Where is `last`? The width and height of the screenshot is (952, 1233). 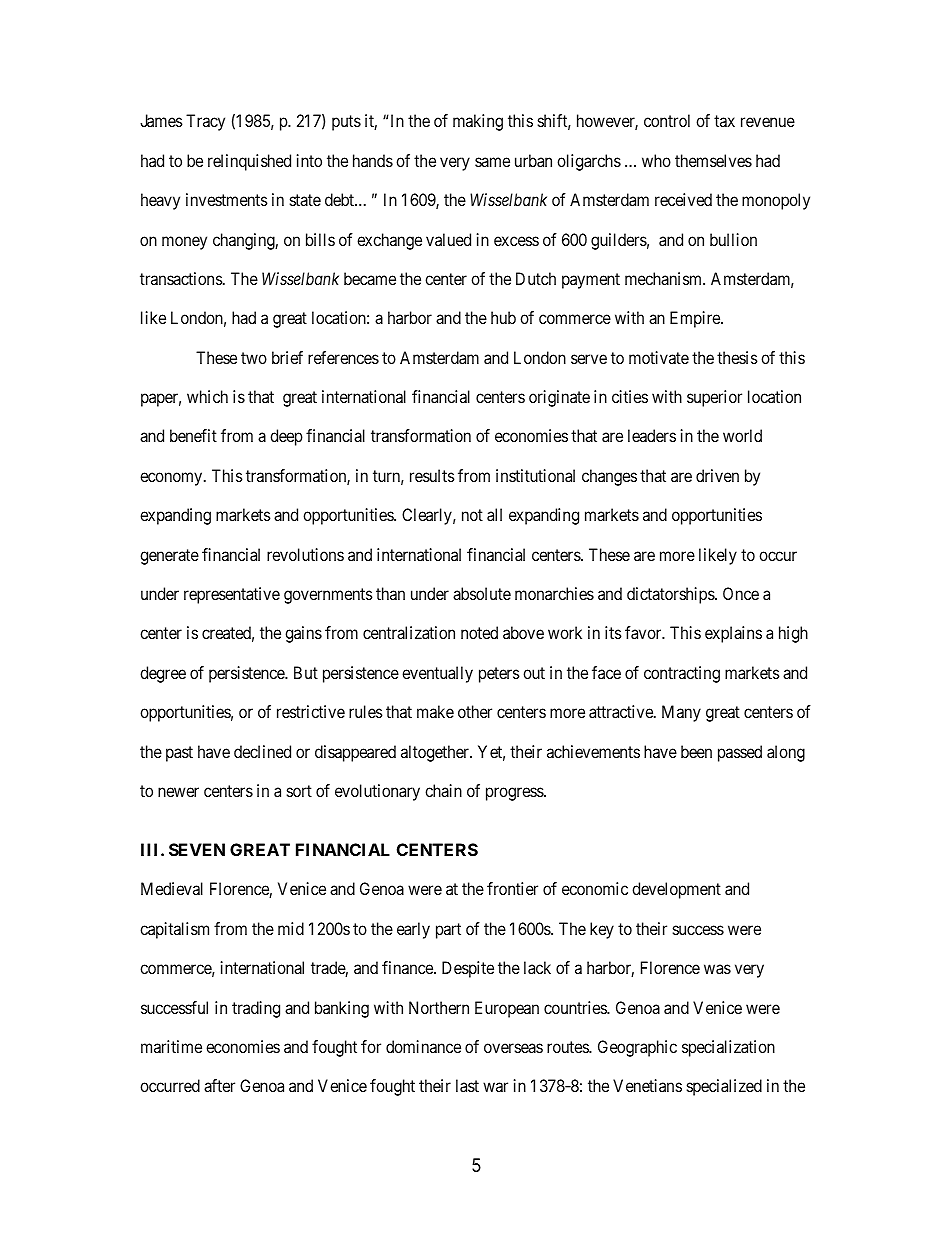
last is located at coordinates (467, 1085).
